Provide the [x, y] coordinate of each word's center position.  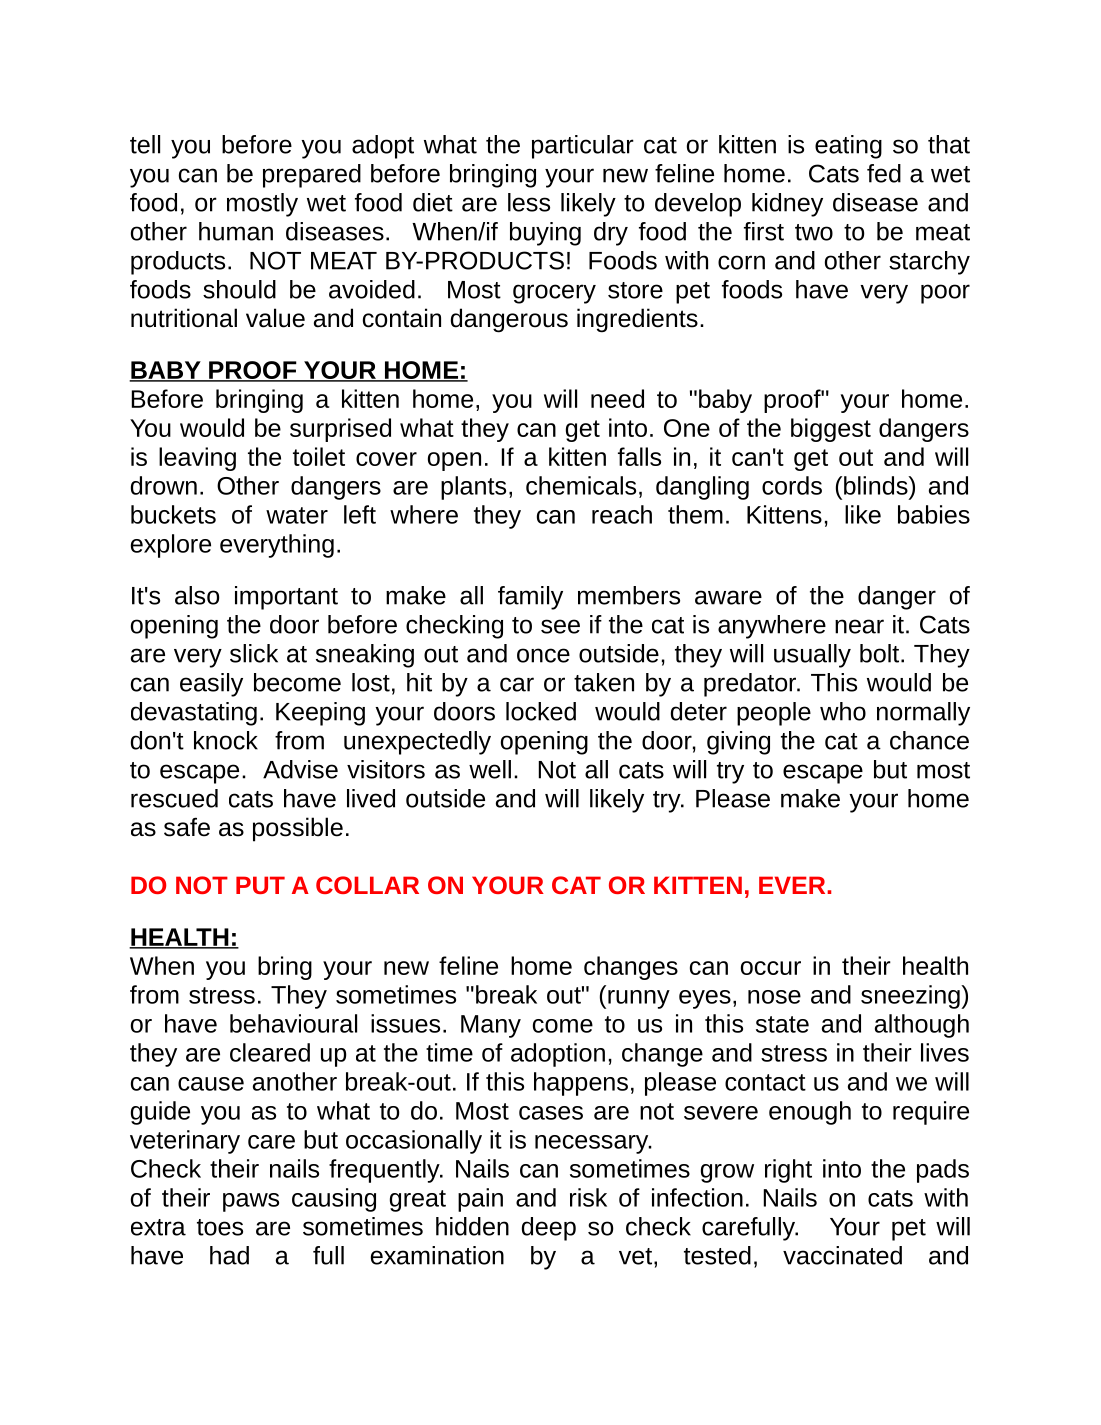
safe [187, 827]
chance [929, 740]
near [859, 626]
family [530, 598]
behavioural [293, 1023]
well [490, 769]
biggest [831, 430]
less [529, 202]
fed [884, 173]
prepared [312, 176]
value [275, 318]
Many [491, 1026]
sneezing [911, 997]
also [197, 595]
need [617, 398]
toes [220, 1227]
